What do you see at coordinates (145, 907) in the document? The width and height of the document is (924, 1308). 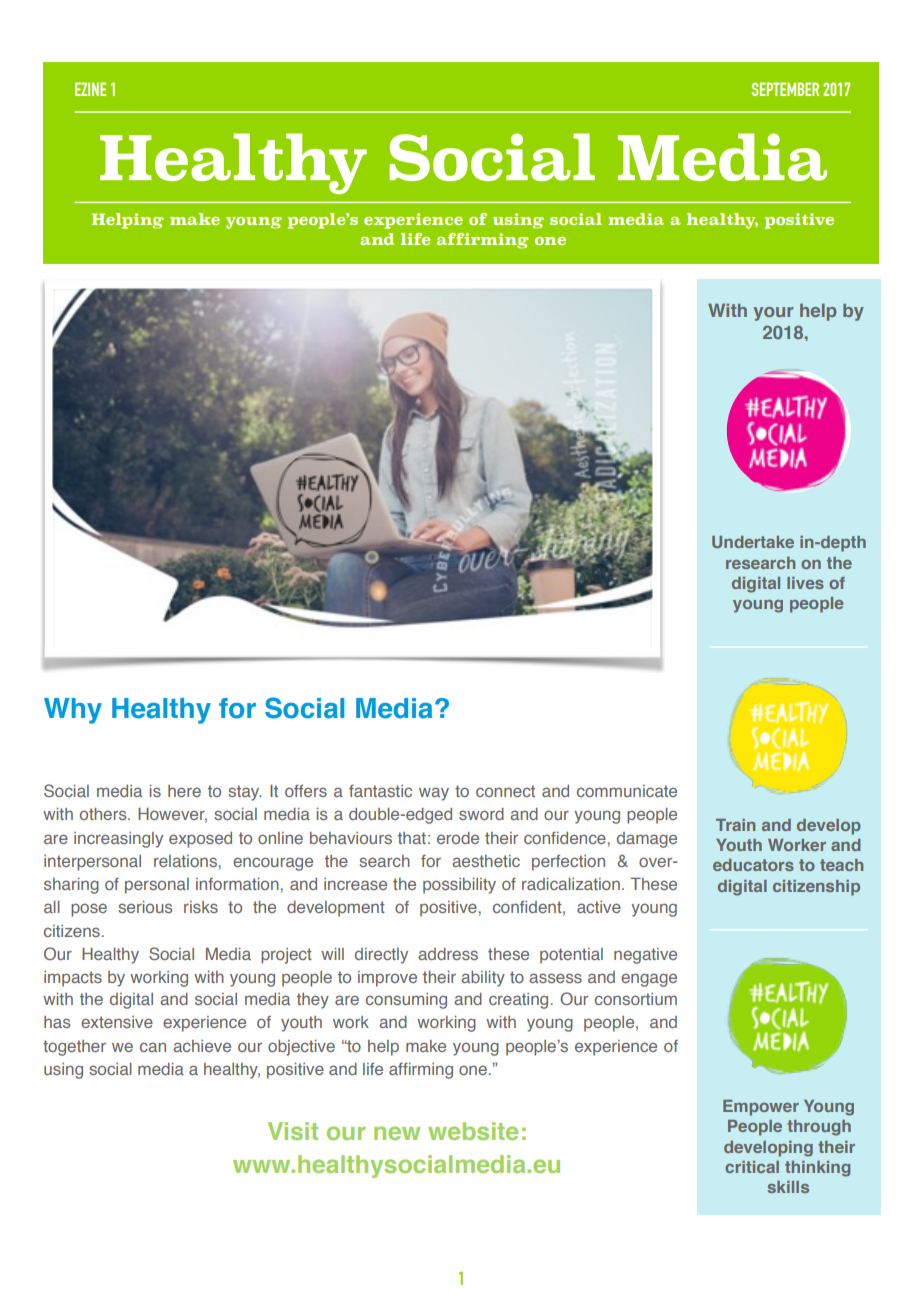 I see `serious` at bounding box center [145, 907].
